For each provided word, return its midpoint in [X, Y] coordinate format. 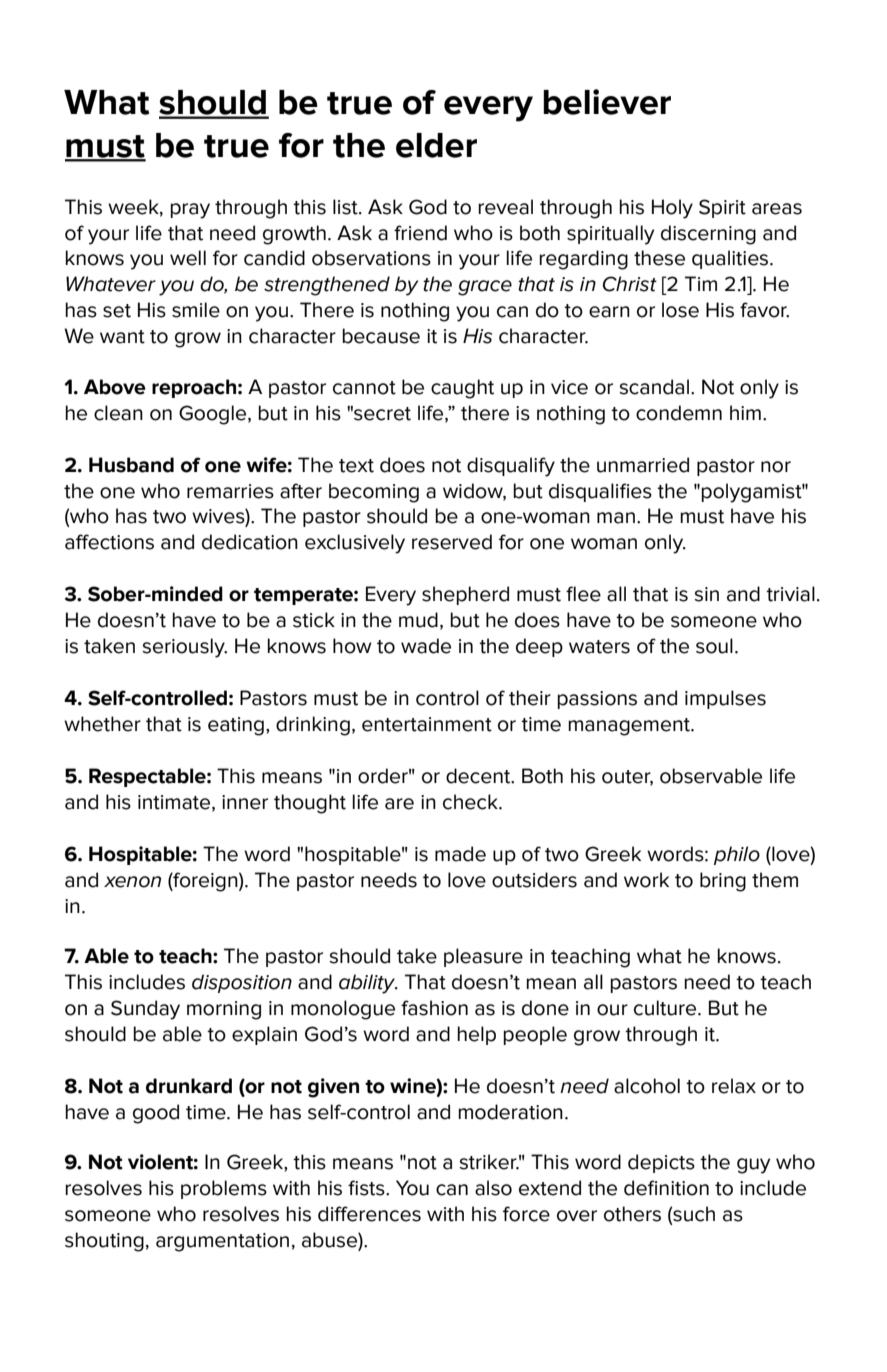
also [493, 1188]
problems [224, 1189]
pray [190, 211]
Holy [672, 209]
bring [723, 882]
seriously [184, 648]
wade [426, 646]
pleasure [483, 957]
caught [462, 389]
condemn [679, 413]
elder [436, 145]
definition [666, 1188]
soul [714, 646]
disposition [242, 983]
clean [118, 413]
